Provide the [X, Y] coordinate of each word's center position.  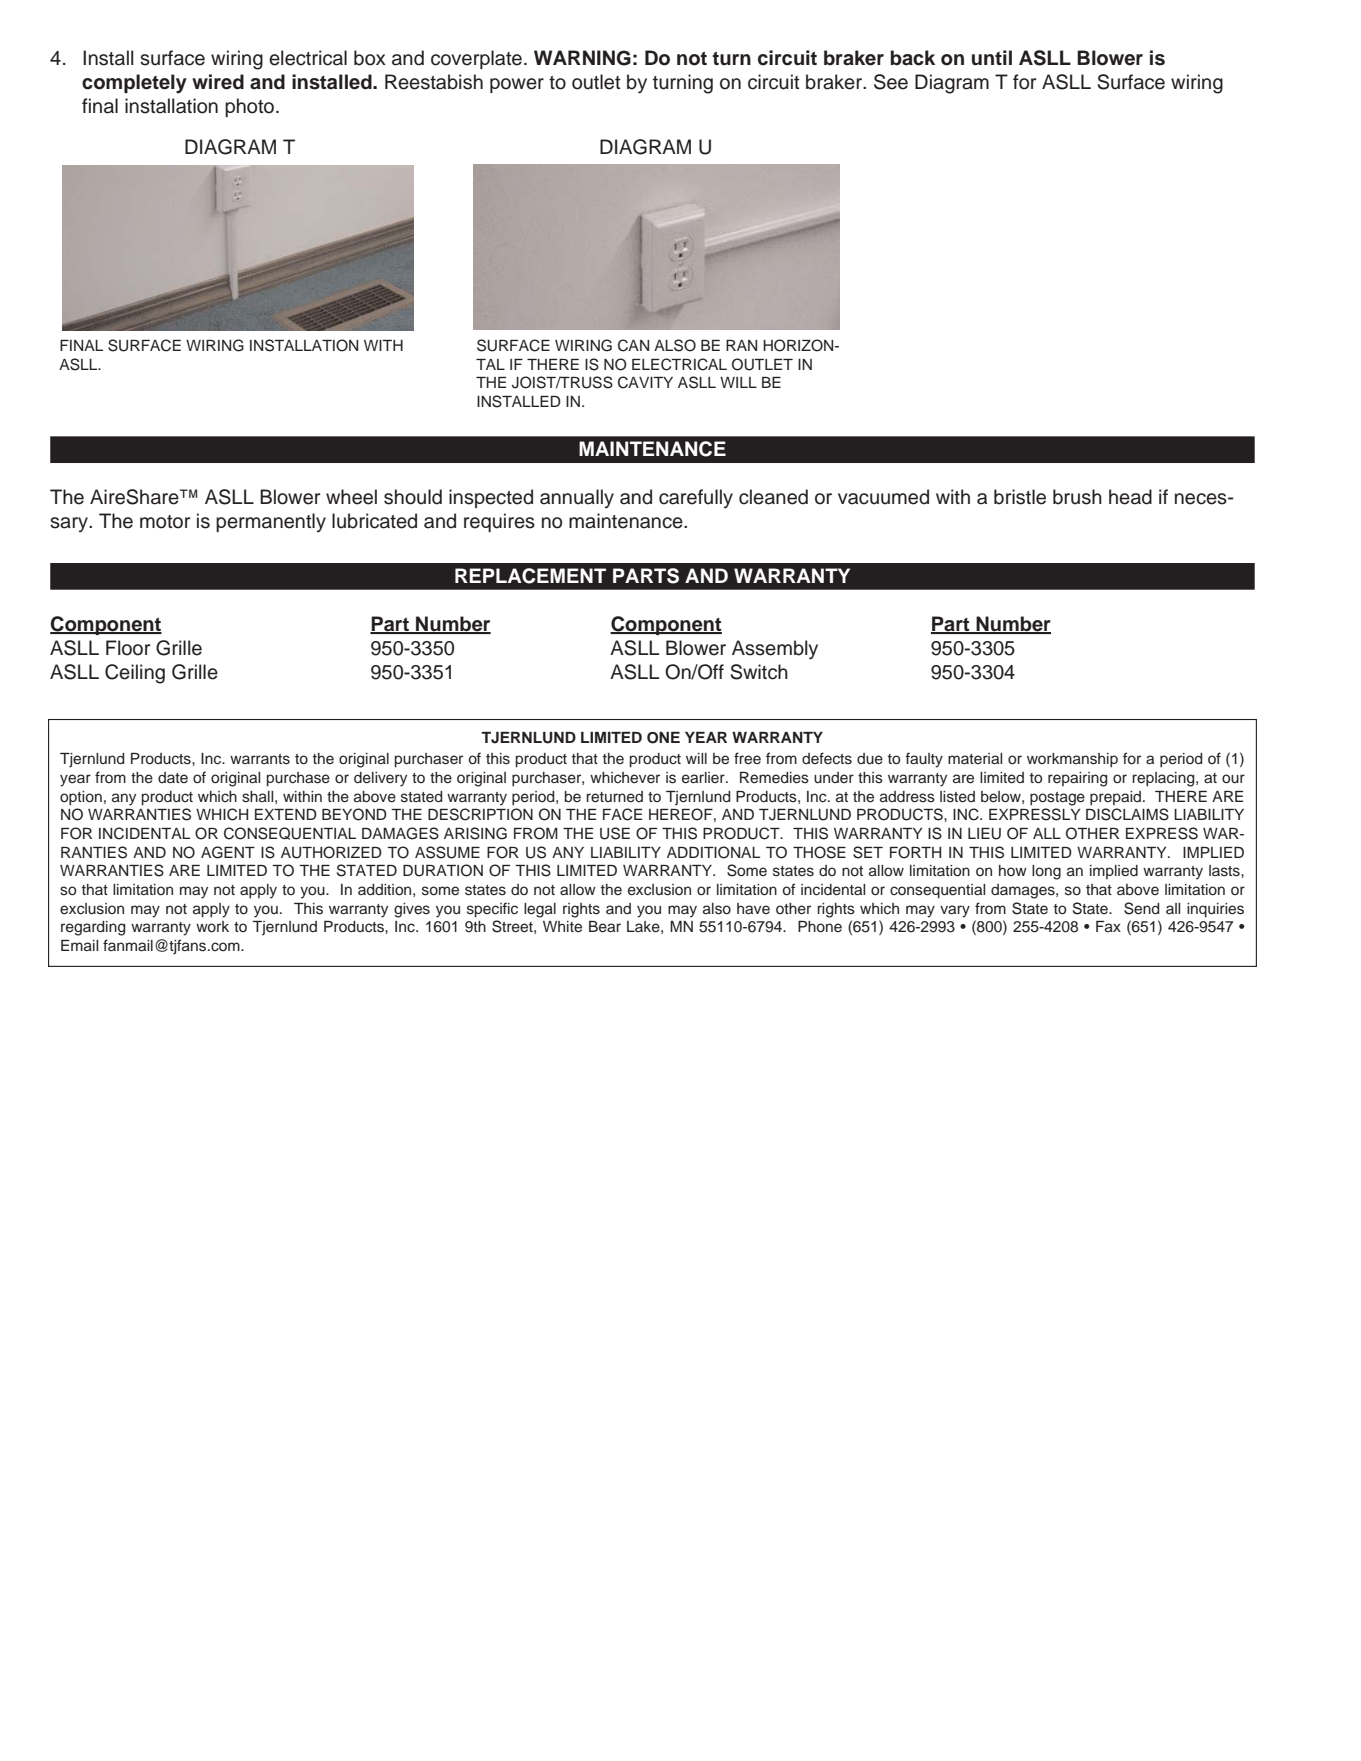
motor [165, 522]
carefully [696, 499]
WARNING [582, 58]
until [992, 58]
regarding [93, 928]
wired [218, 82]
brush [1077, 497]
